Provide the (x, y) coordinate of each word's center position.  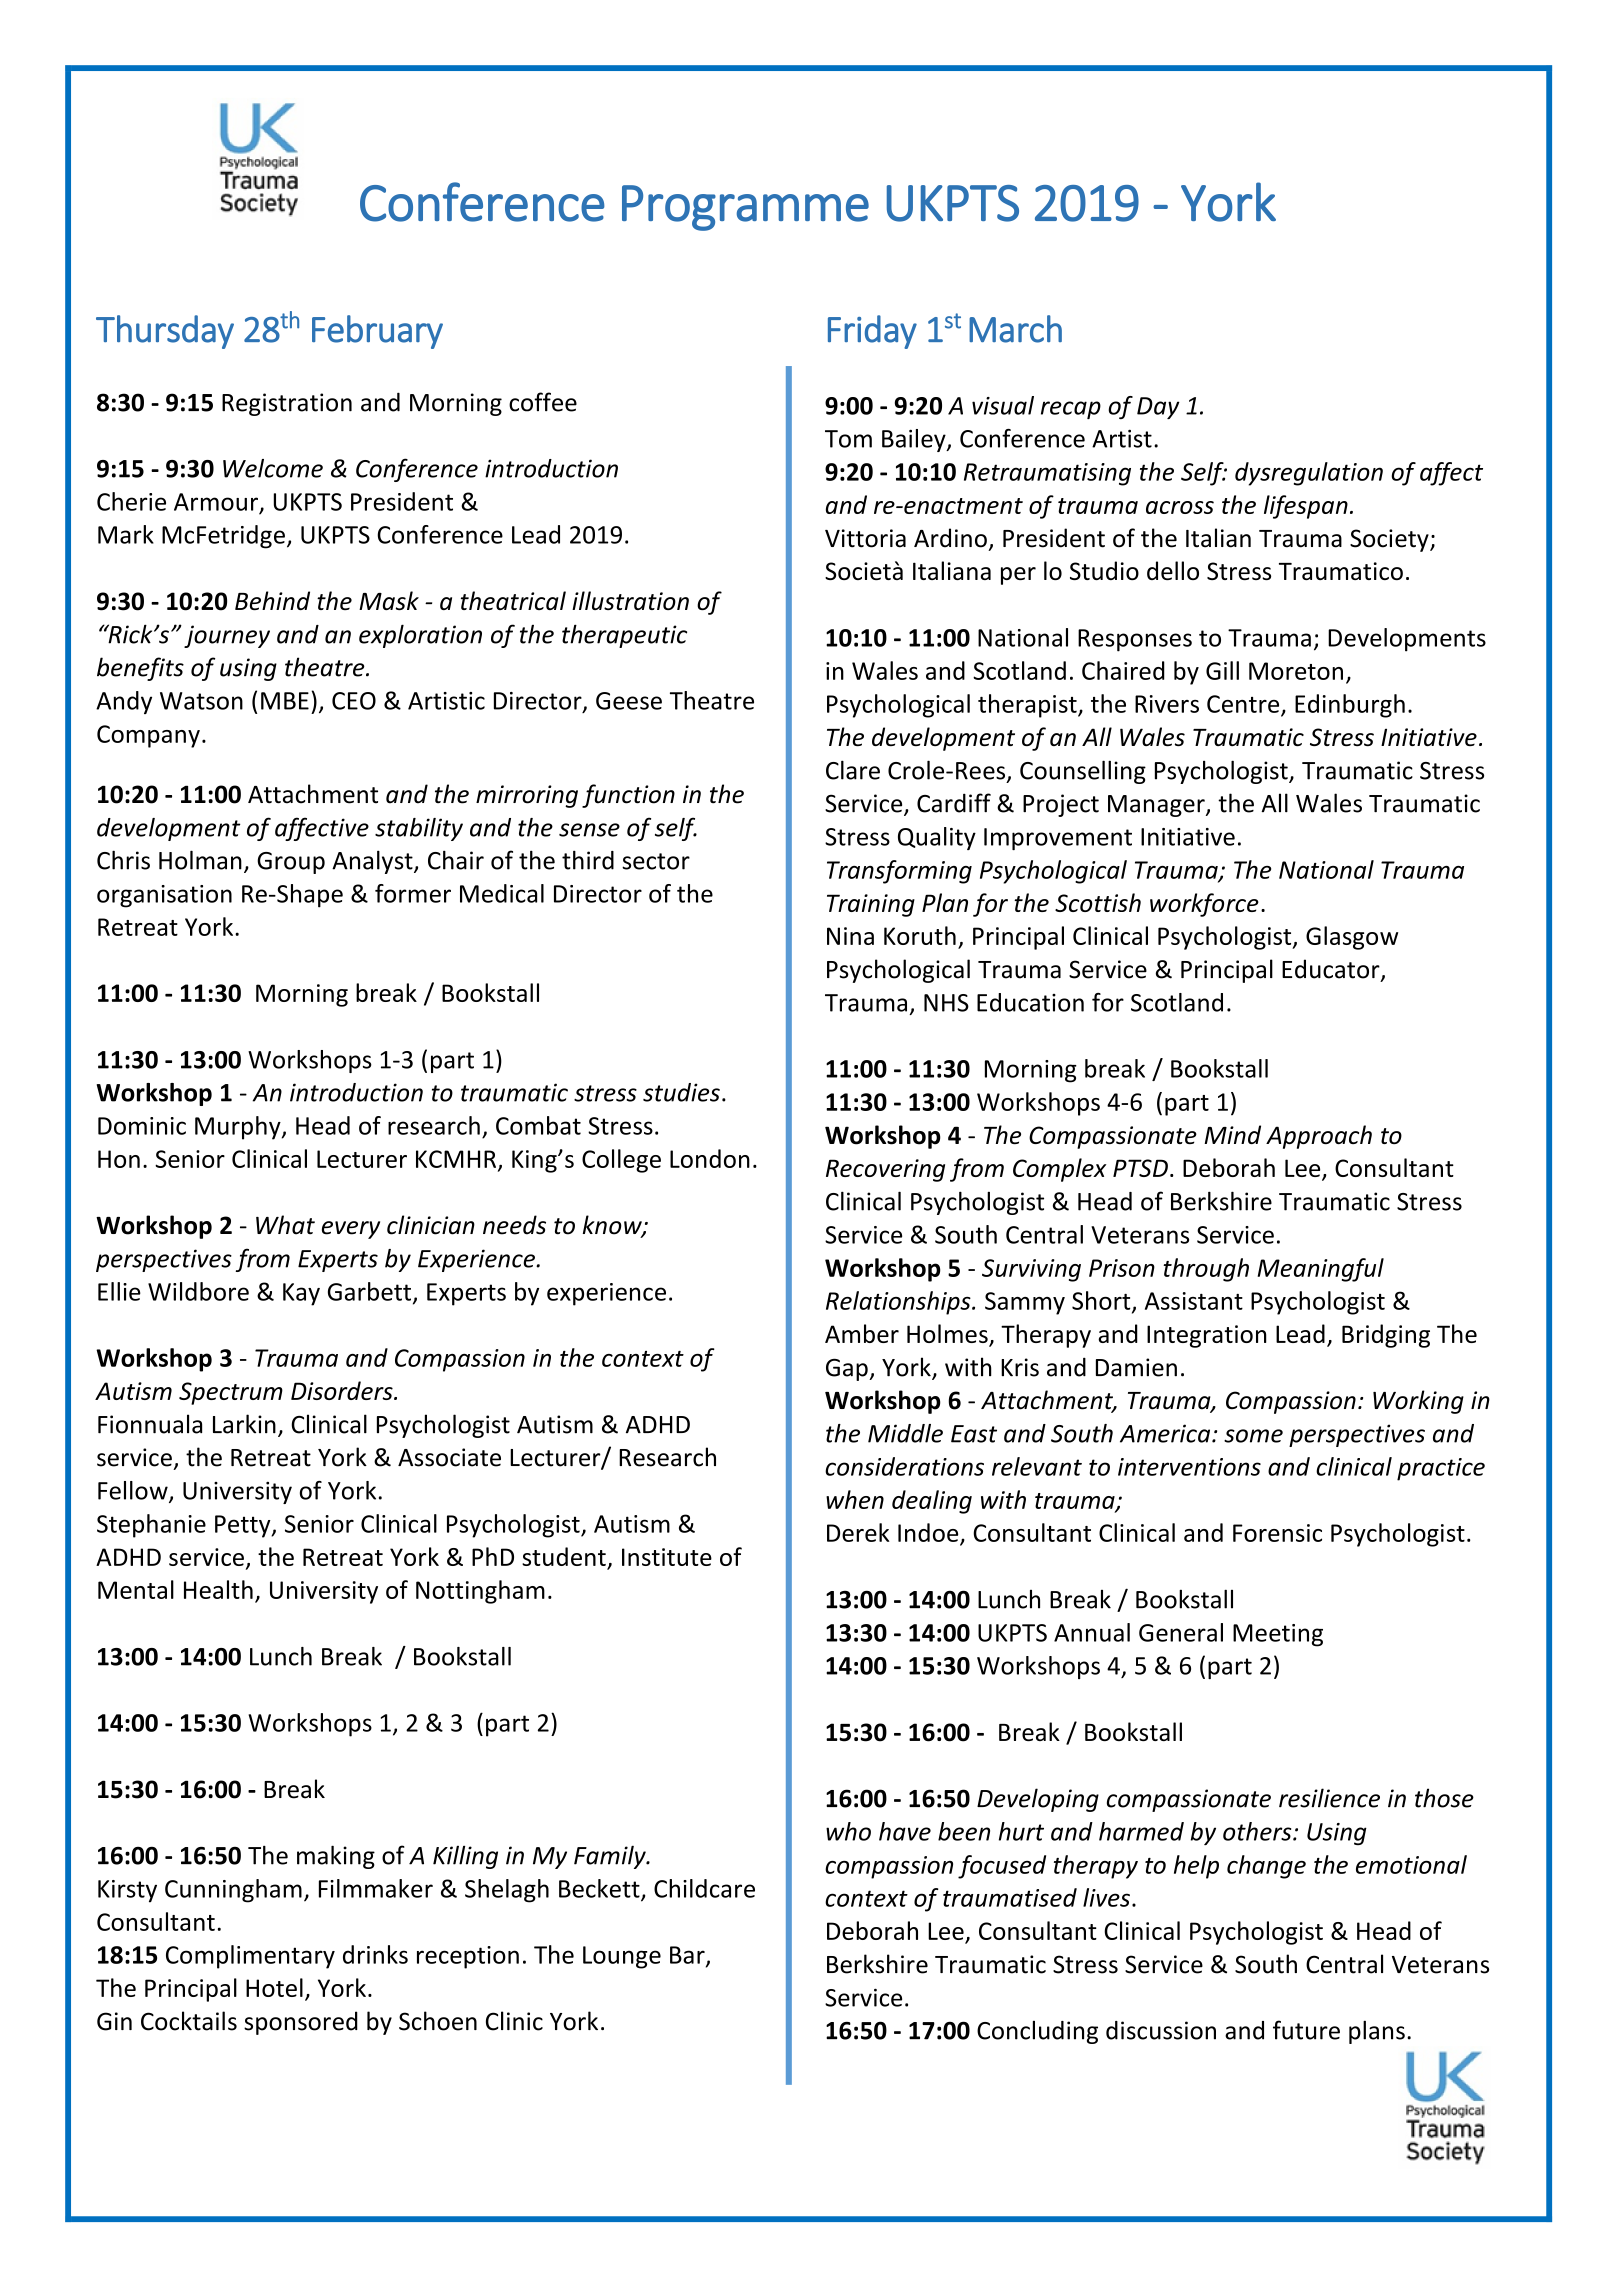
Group (291, 863)
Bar (688, 1956)
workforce (1204, 905)
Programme (745, 208)
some (1253, 1436)
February (377, 332)
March (1015, 329)
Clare (853, 770)
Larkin (244, 1424)
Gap (848, 1369)
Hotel (274, 1987)
